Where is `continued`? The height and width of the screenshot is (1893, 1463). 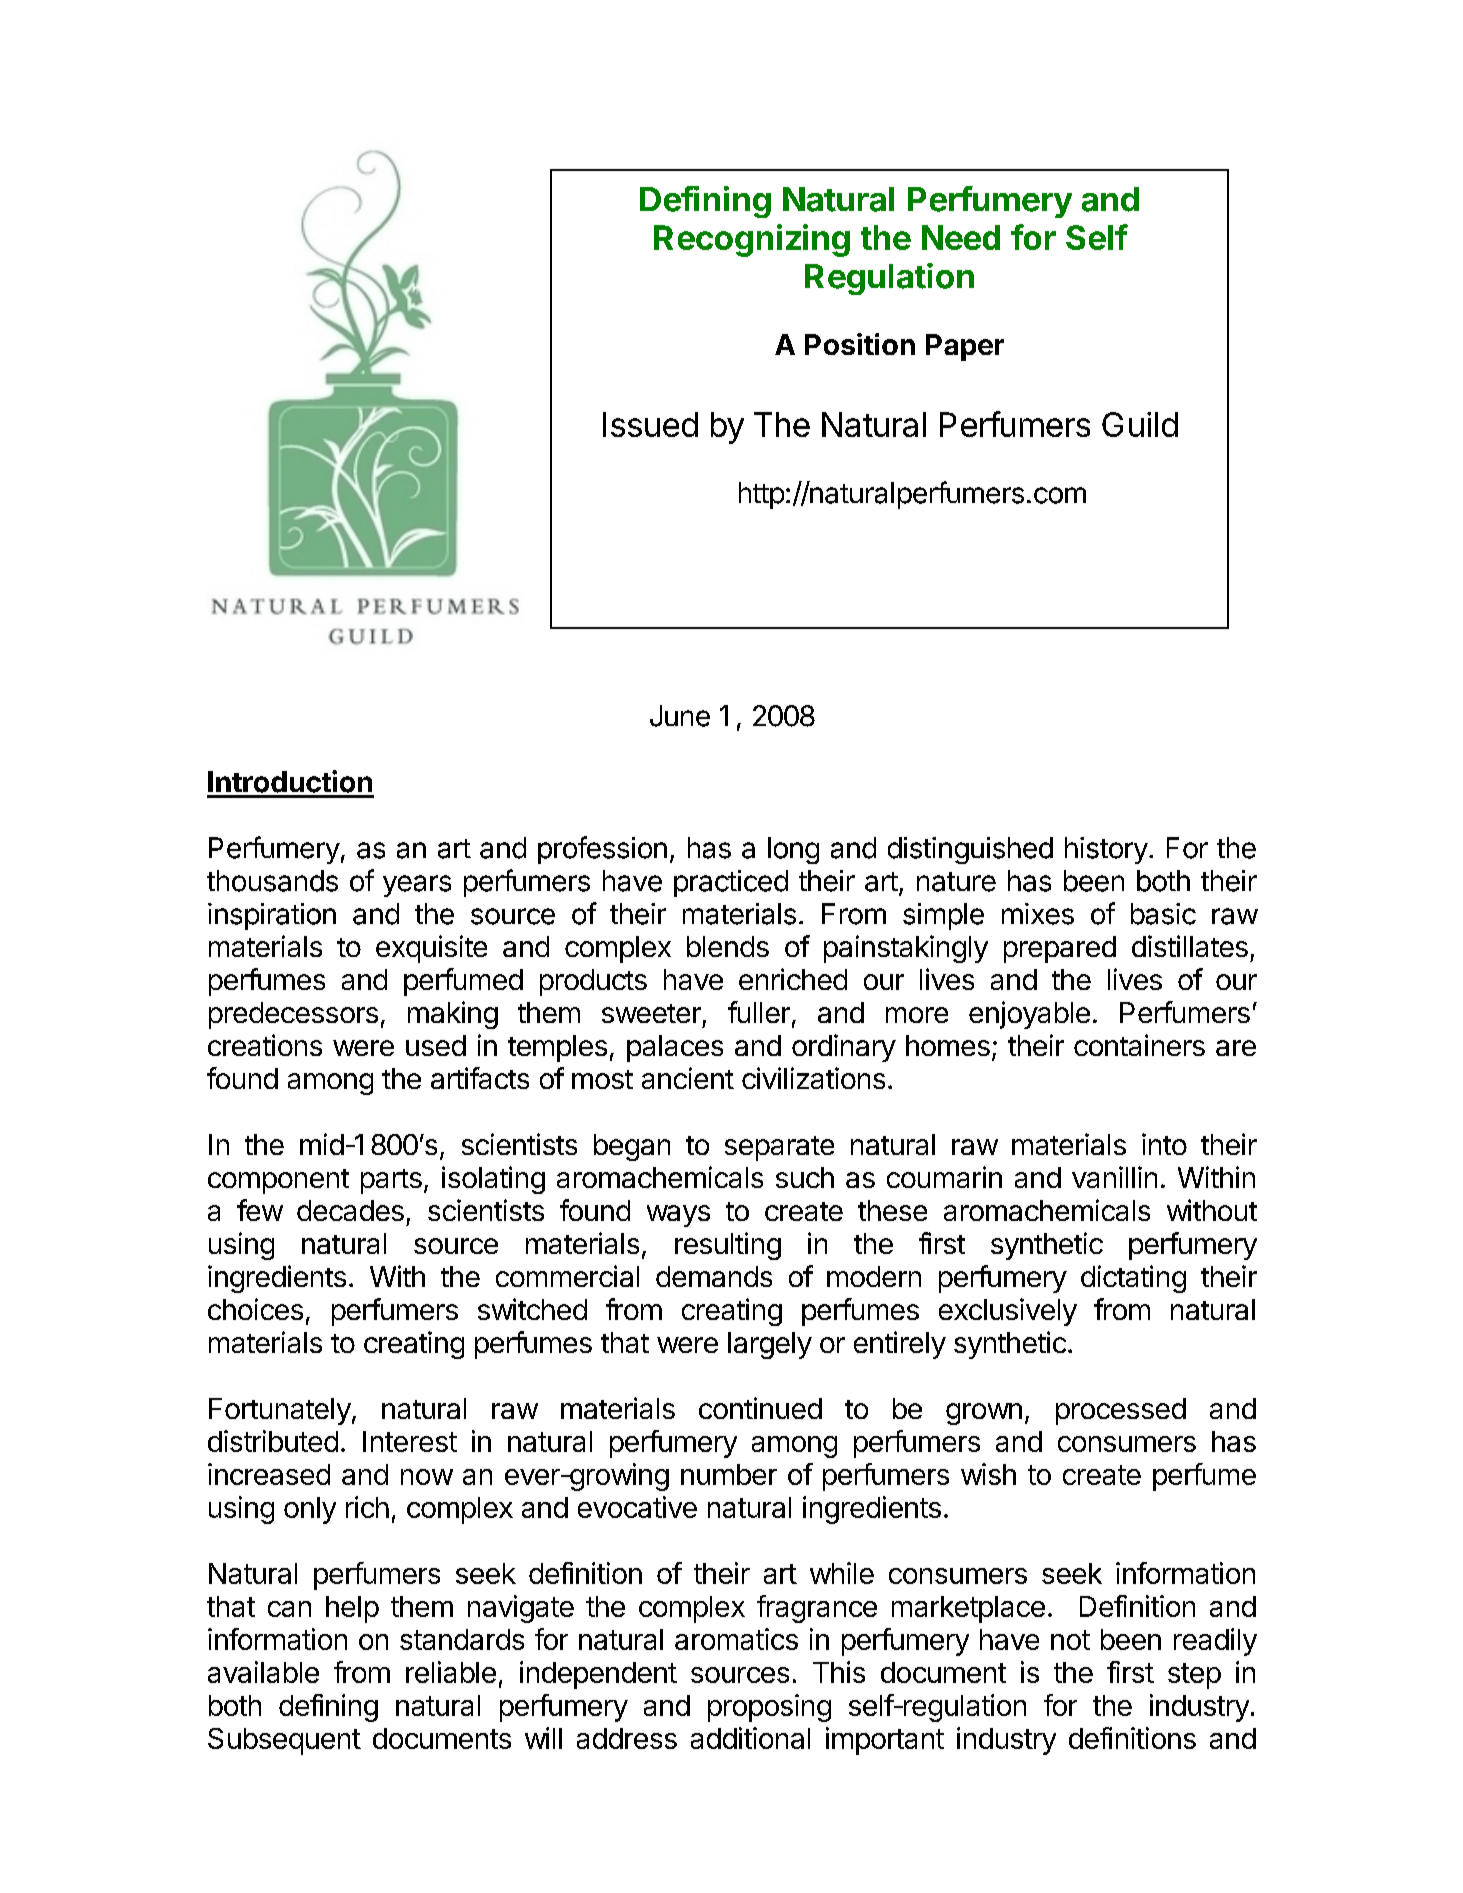
continued is located at coordinates (760, 1408).
